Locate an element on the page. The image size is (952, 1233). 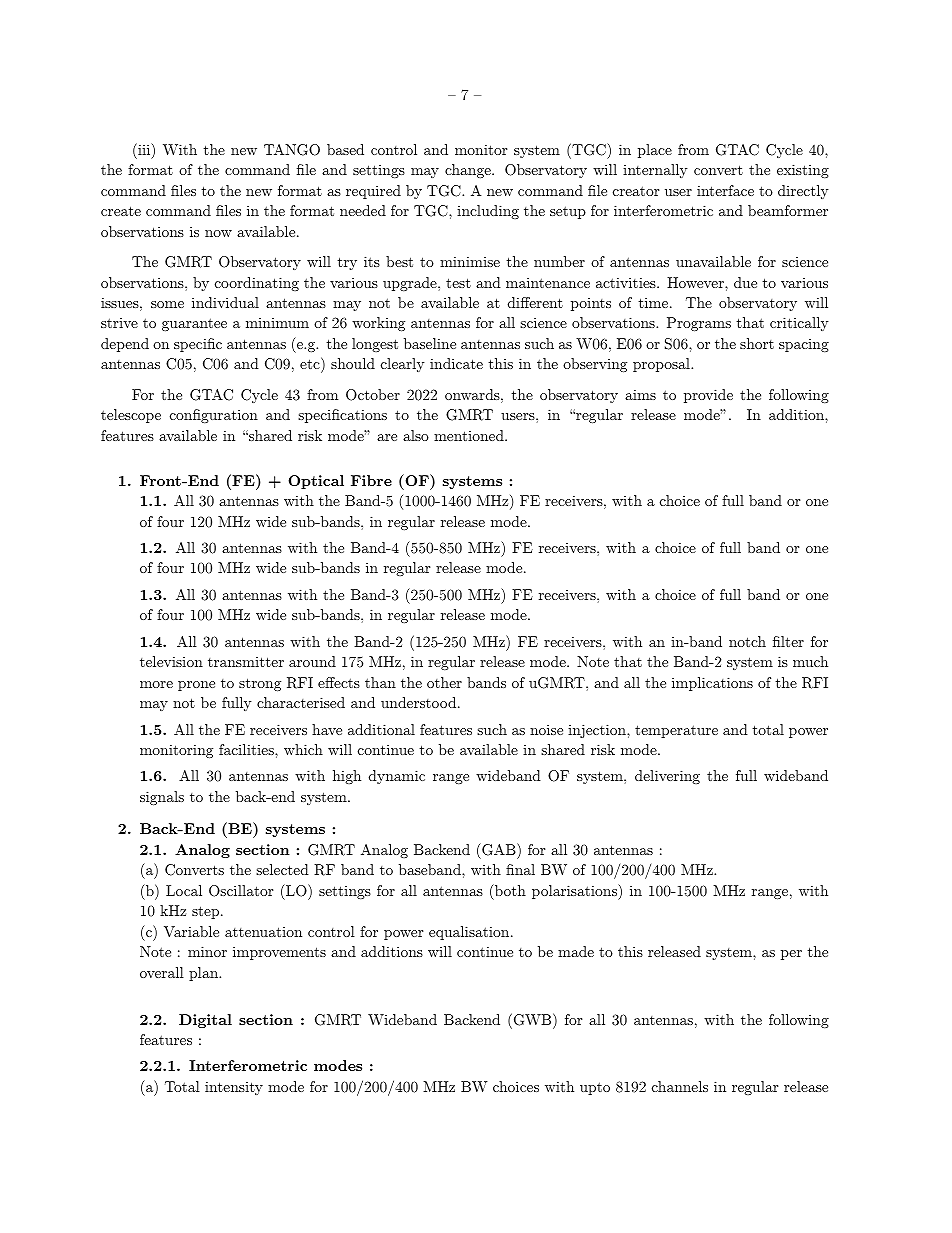
channels is located at coordinates (680, 1086).
